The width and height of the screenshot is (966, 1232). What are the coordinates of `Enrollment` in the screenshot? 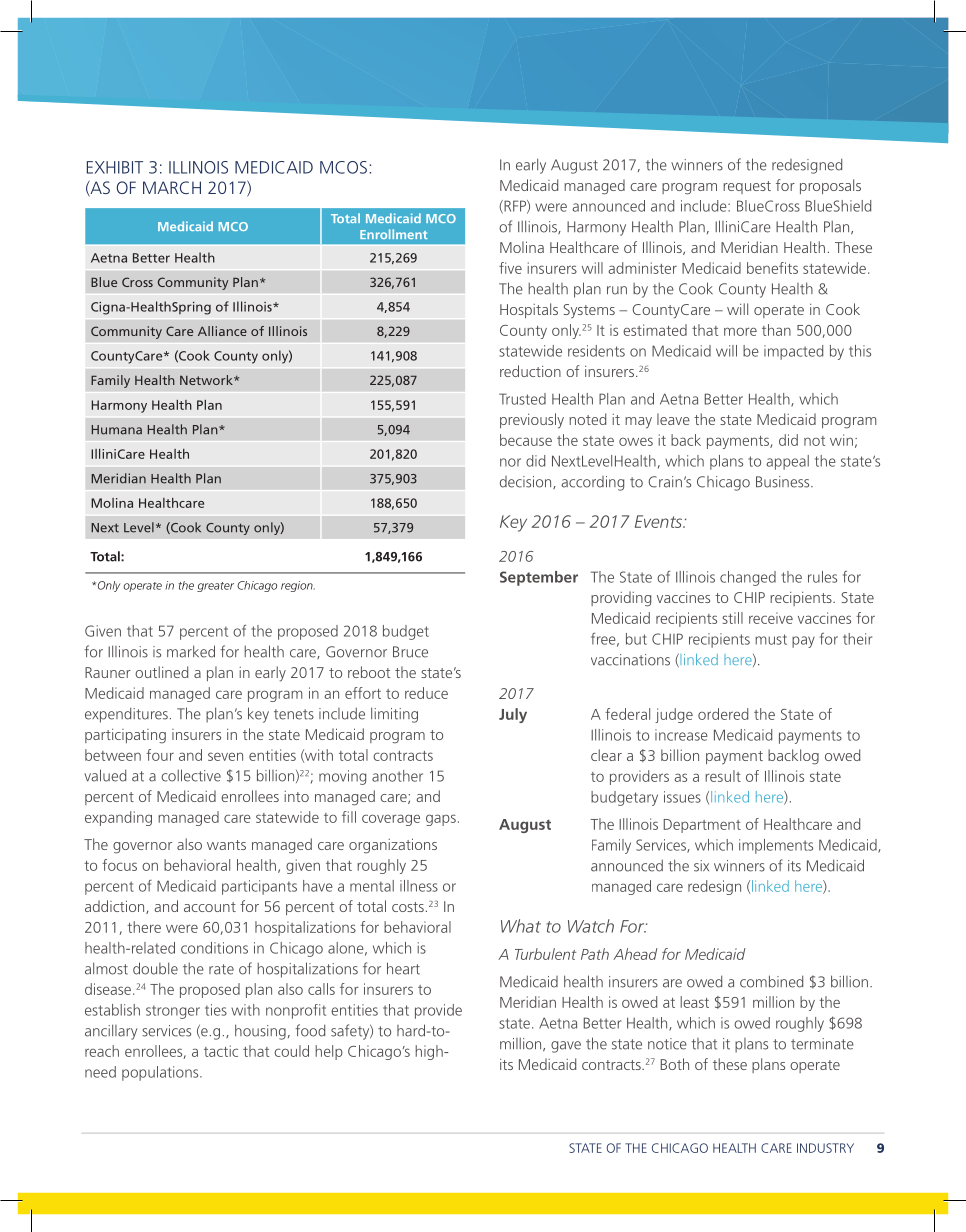 It's located at (393, 234).
